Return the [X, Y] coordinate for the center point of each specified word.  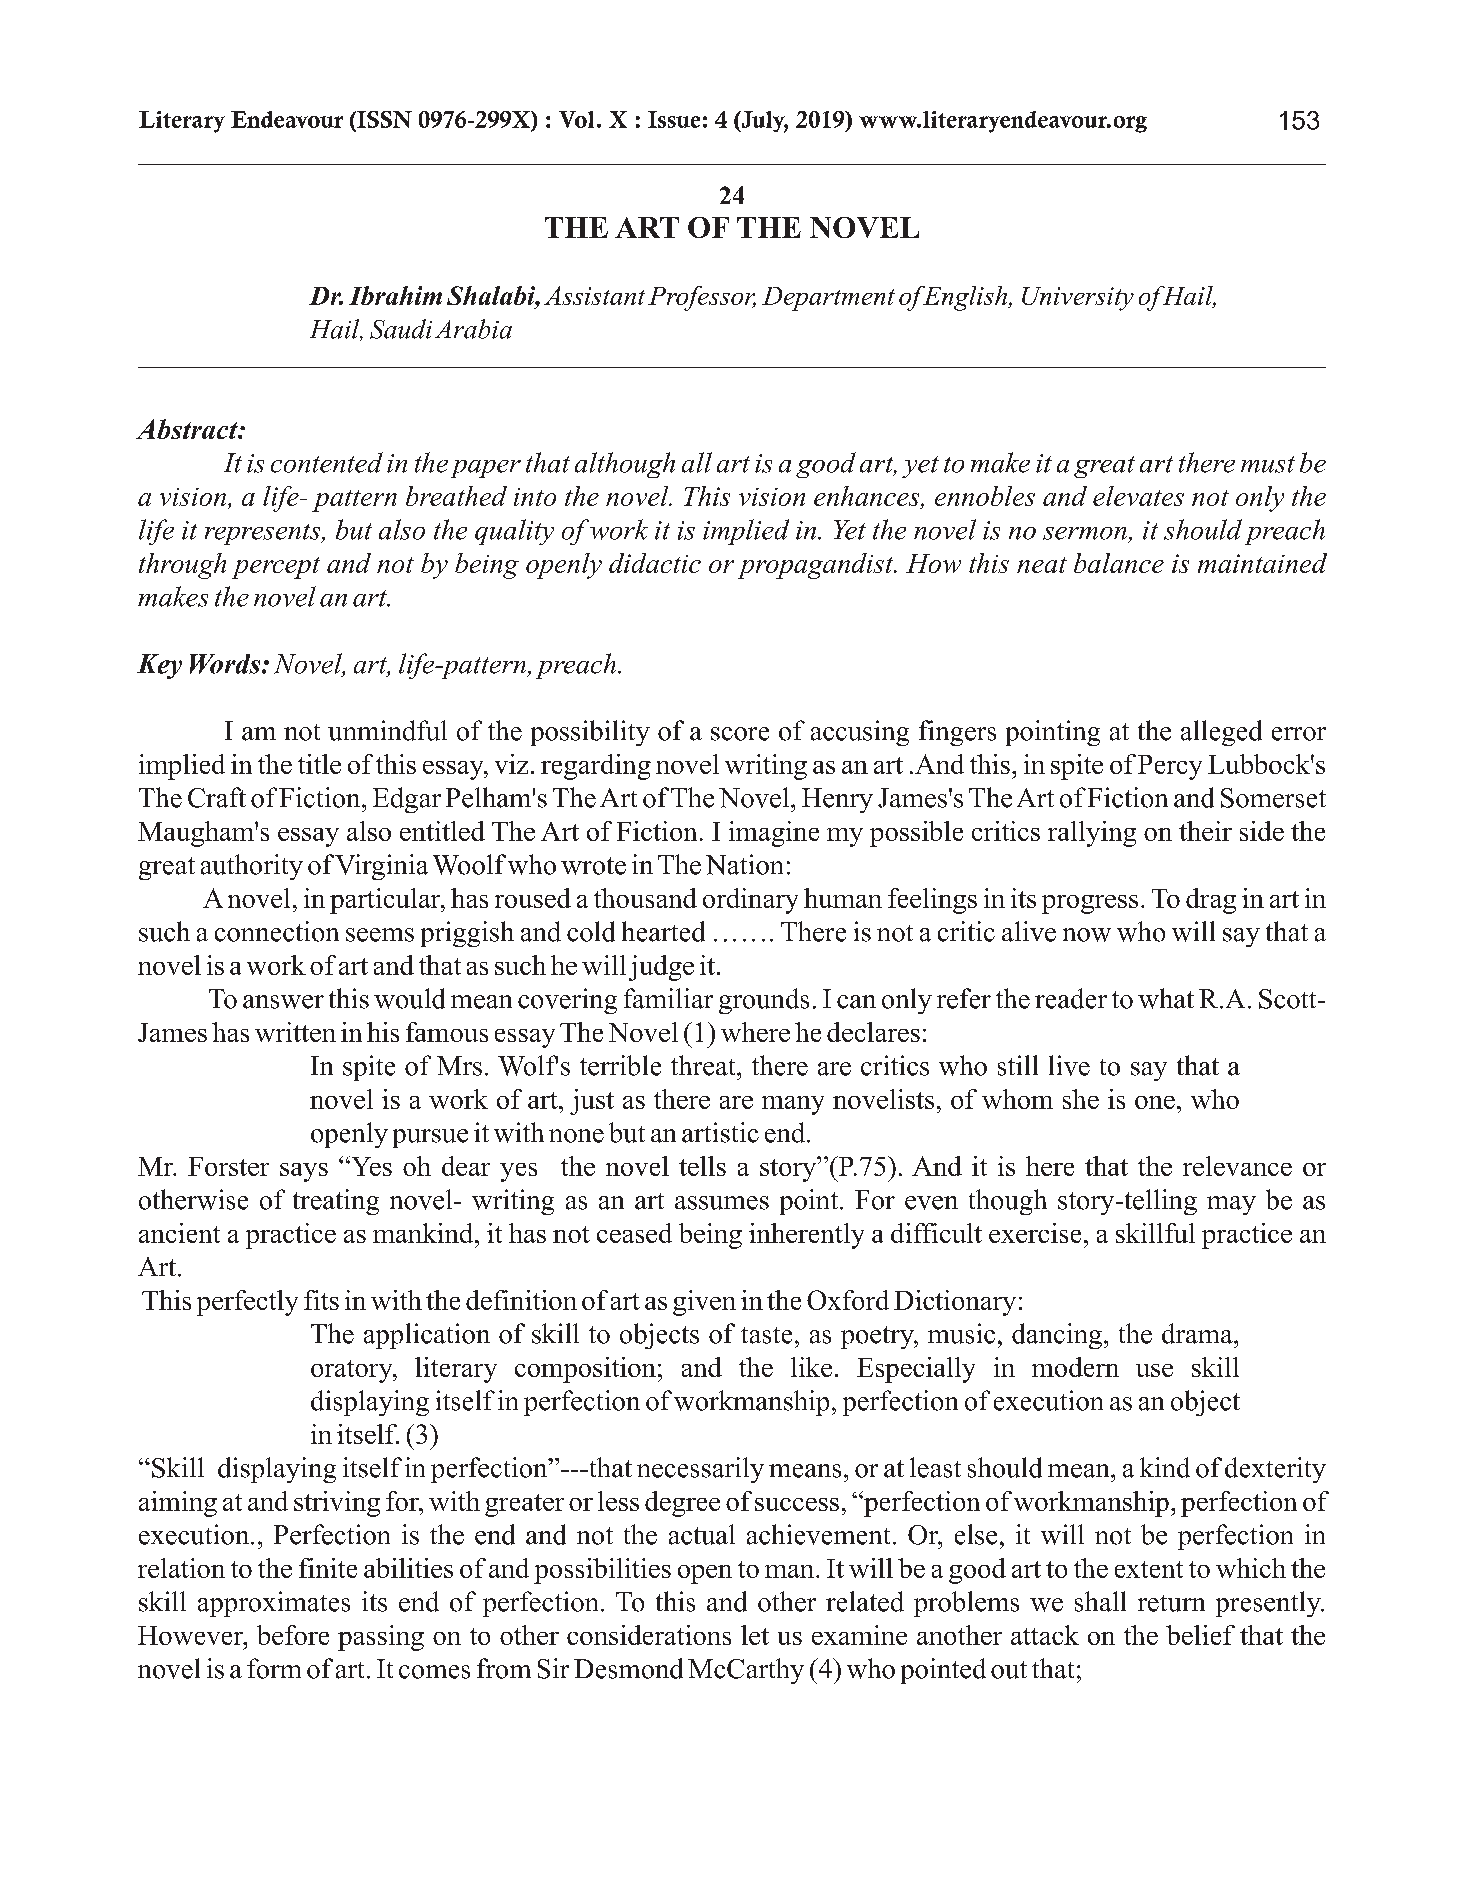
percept [276, 568]
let [755, 1635]
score [740, 734]
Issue [674, 119]
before [293, 1635]
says [304, 1172]
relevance [1237, 1166]
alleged [1221, 733]
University [1078, 299]
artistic [720, 1132]
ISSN [383, 121]
